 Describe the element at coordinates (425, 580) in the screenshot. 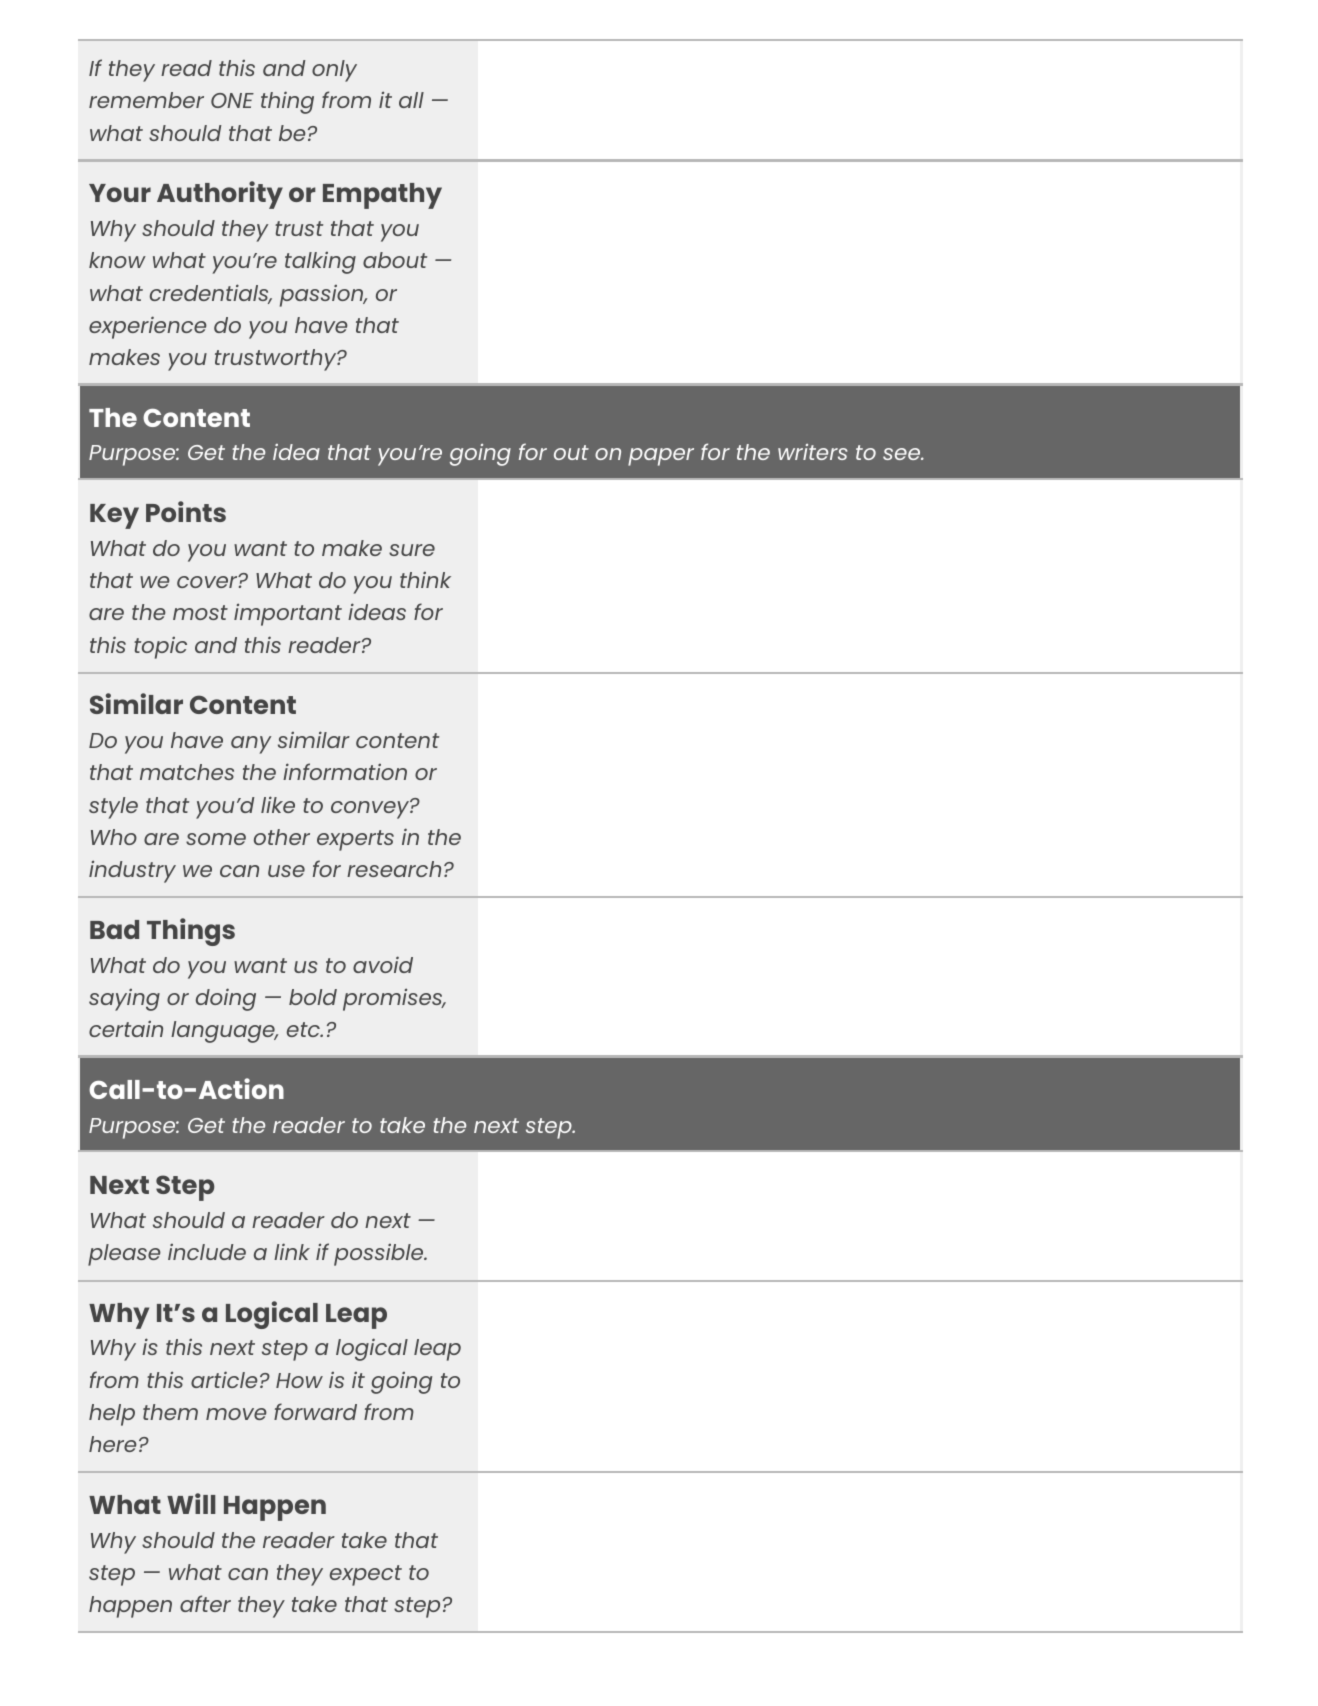

I see `think` at that location.
